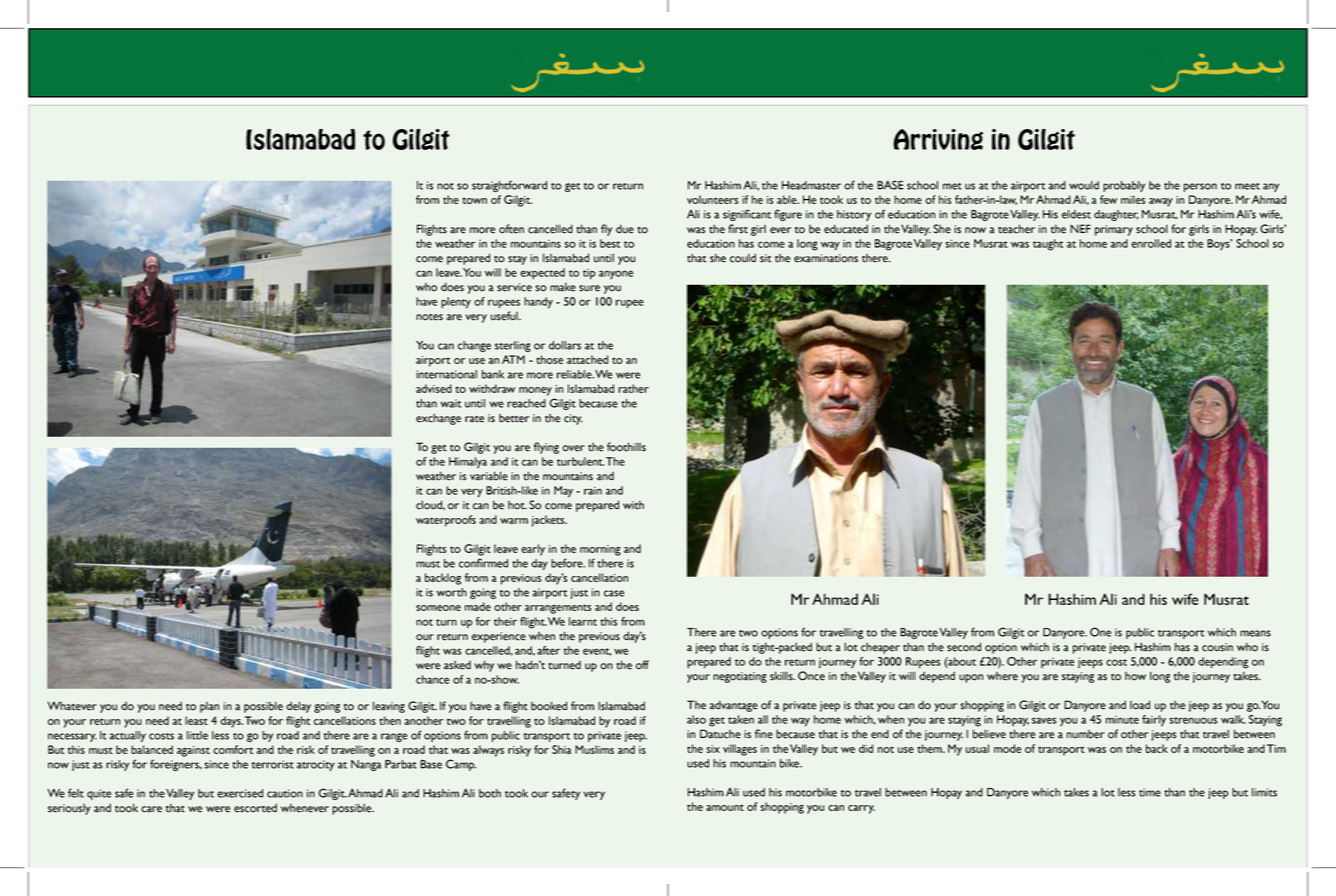  Describe the element at coordinates (713, 199) in the image. I see `volunteers` at that location.
